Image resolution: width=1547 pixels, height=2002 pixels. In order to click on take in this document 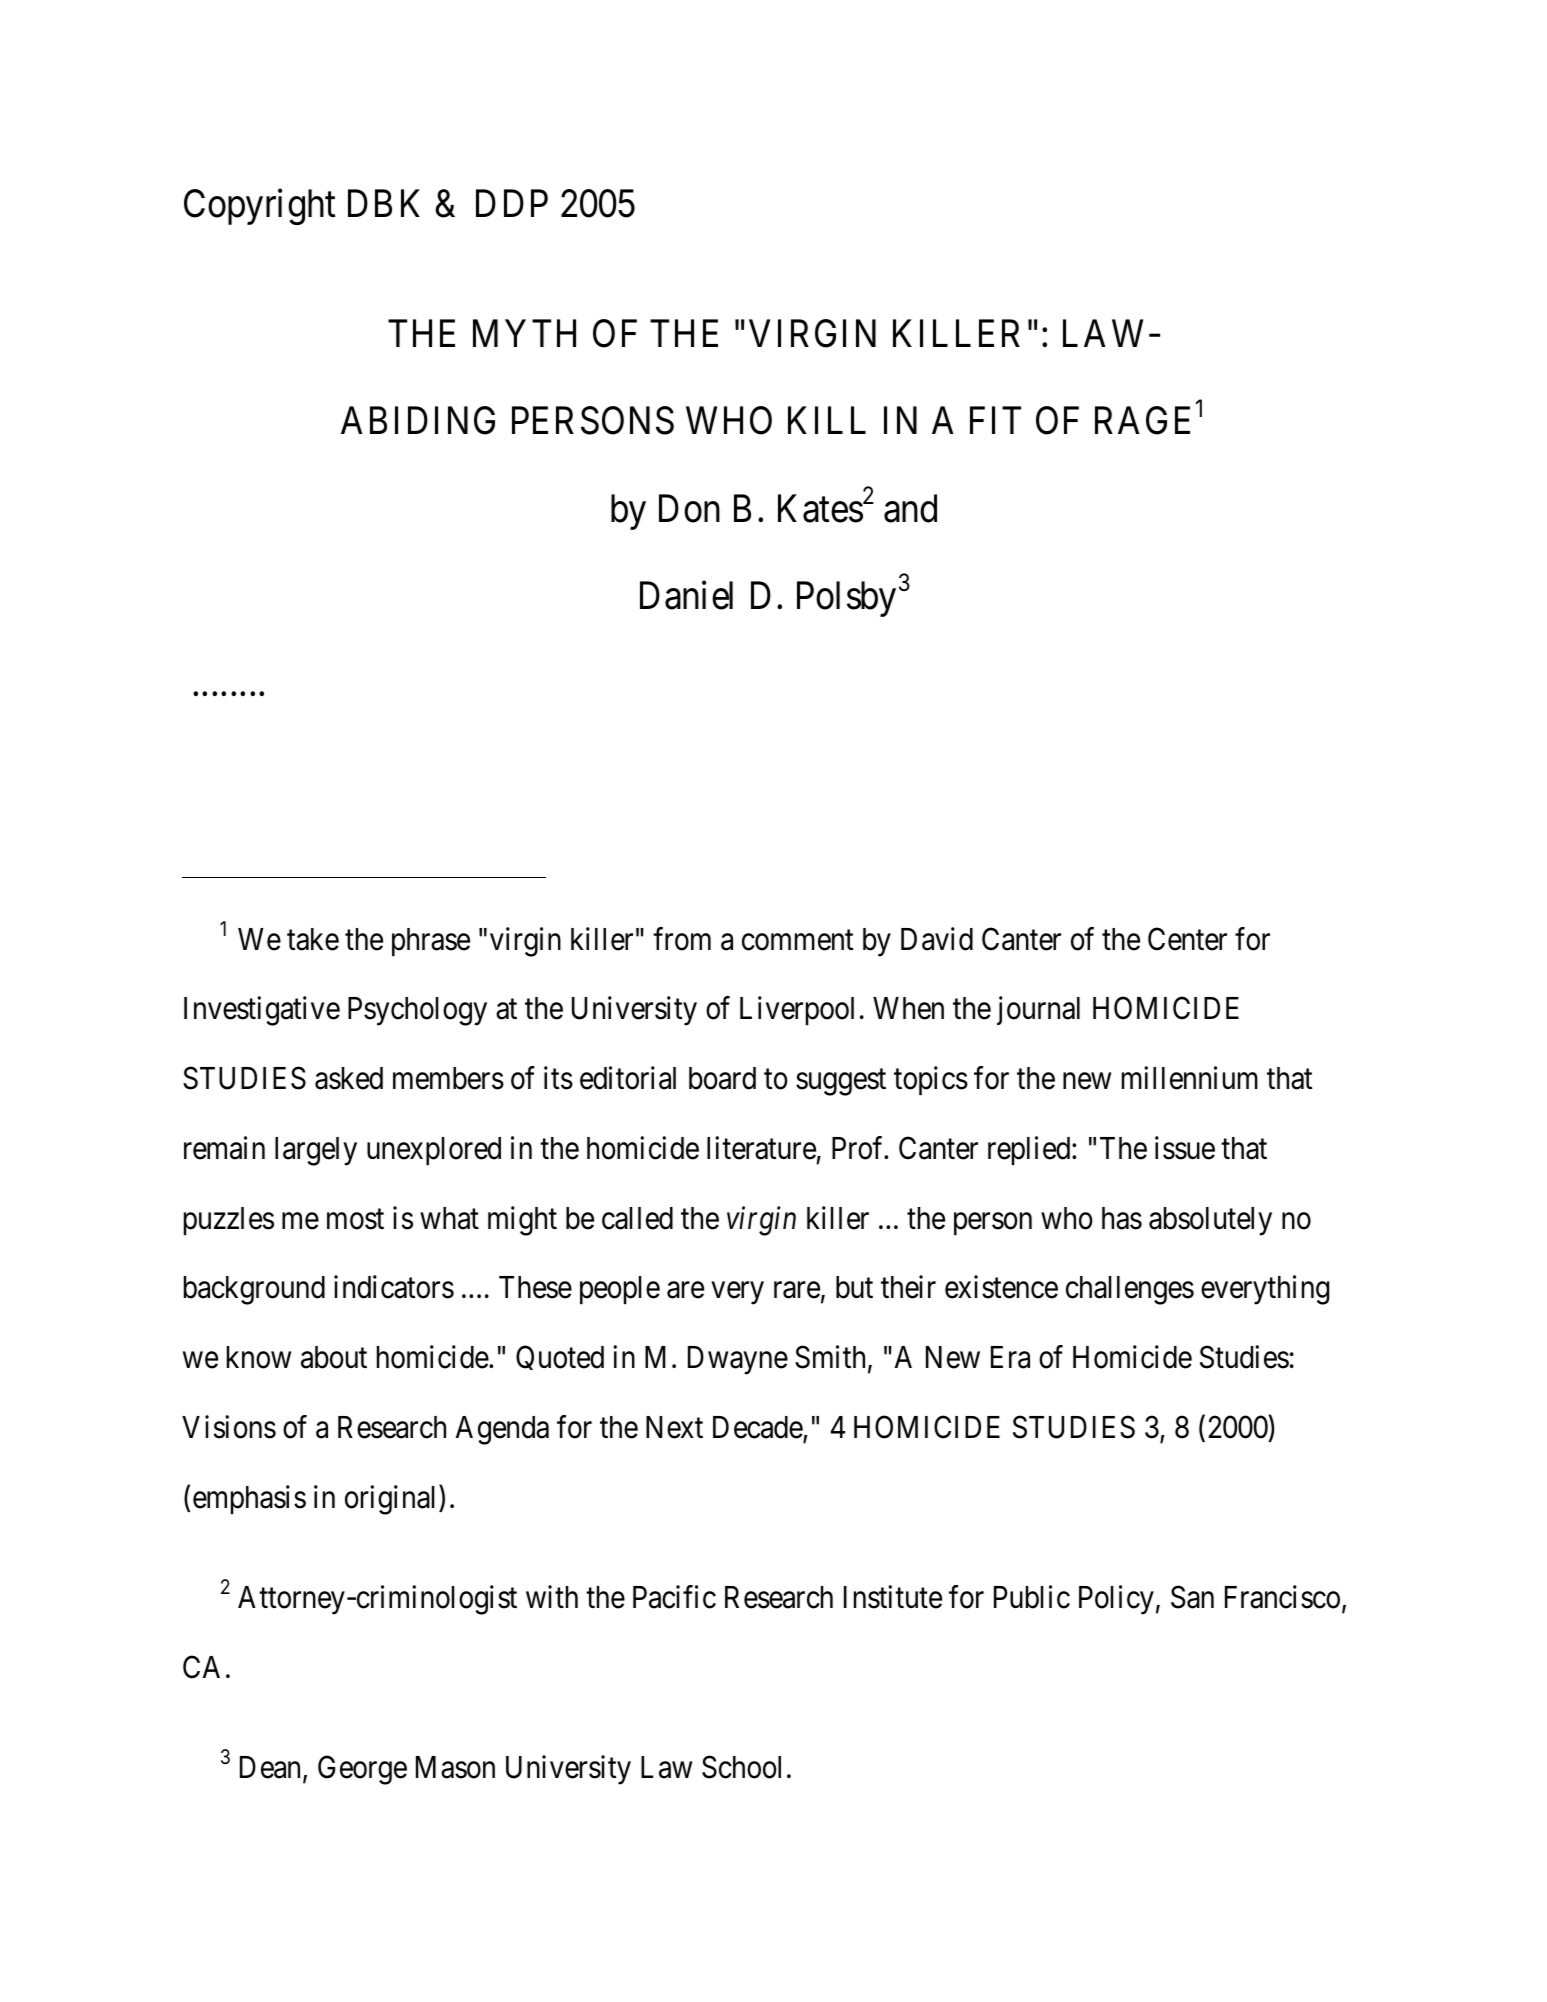, I will do `click(313, 939)`.
